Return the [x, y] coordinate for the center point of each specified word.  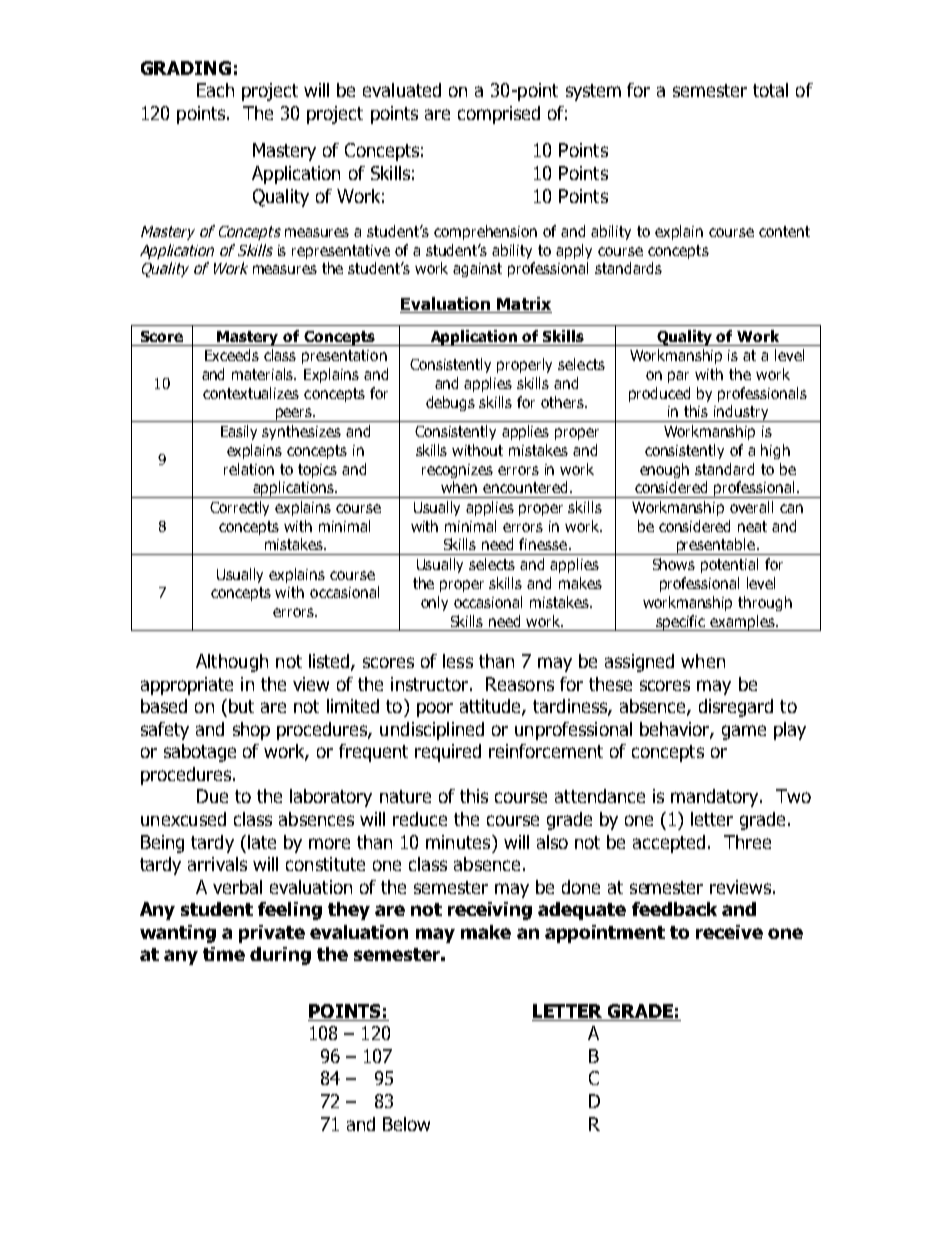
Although [232, 663]
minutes [459, 842]
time [224, 954]
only [434, 603]
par [678, 377]
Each [215, 90]
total [770, 90]
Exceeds [232, 355]
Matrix [523, 305]
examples [743, 623]
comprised [499, 115]
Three [747, 842]
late [262, 842]
